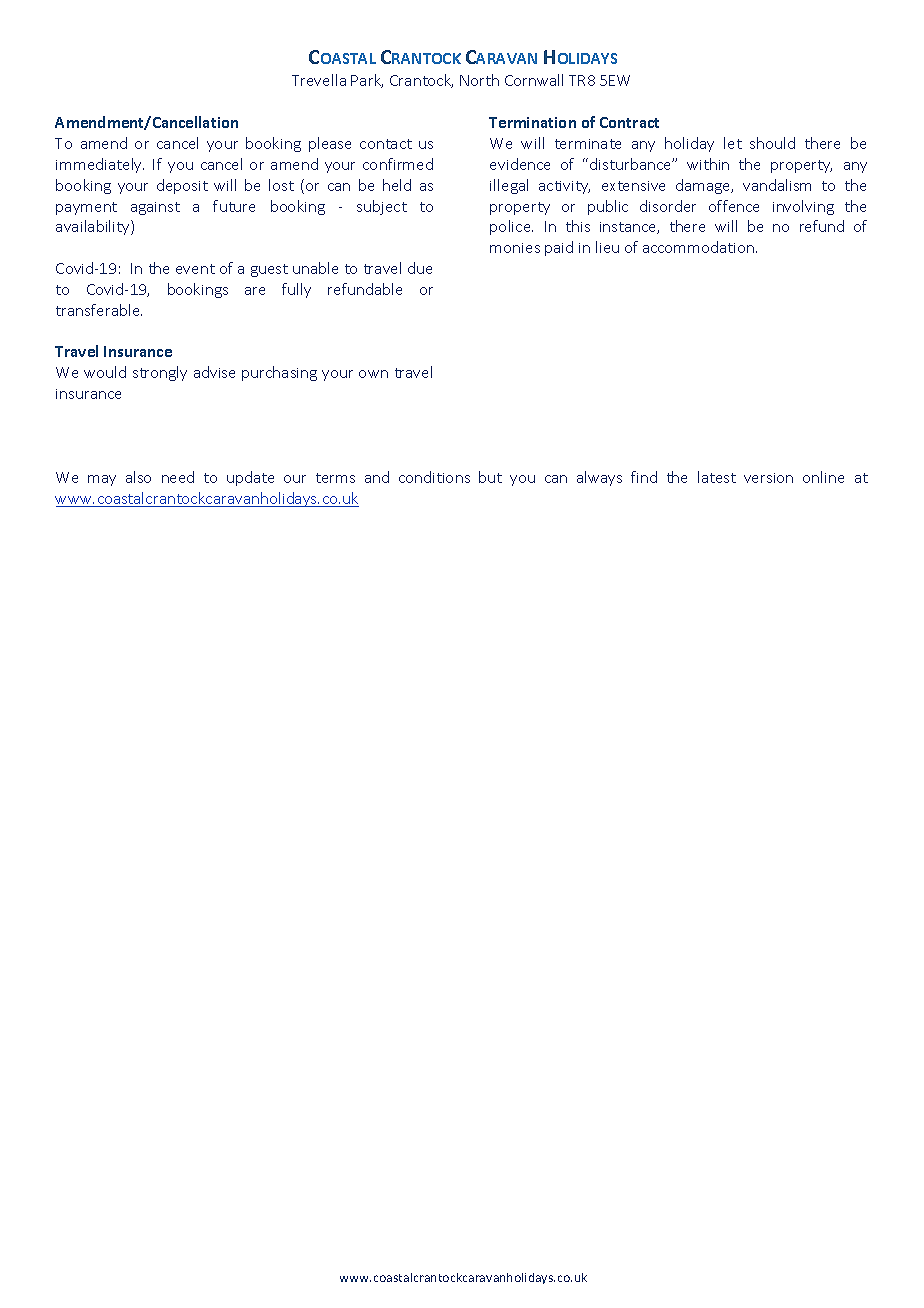 The height and width of the screenshot is (1308, 924). Describe the element at coordinates (479, 80) in the screenshot. I see `North` at that location.
